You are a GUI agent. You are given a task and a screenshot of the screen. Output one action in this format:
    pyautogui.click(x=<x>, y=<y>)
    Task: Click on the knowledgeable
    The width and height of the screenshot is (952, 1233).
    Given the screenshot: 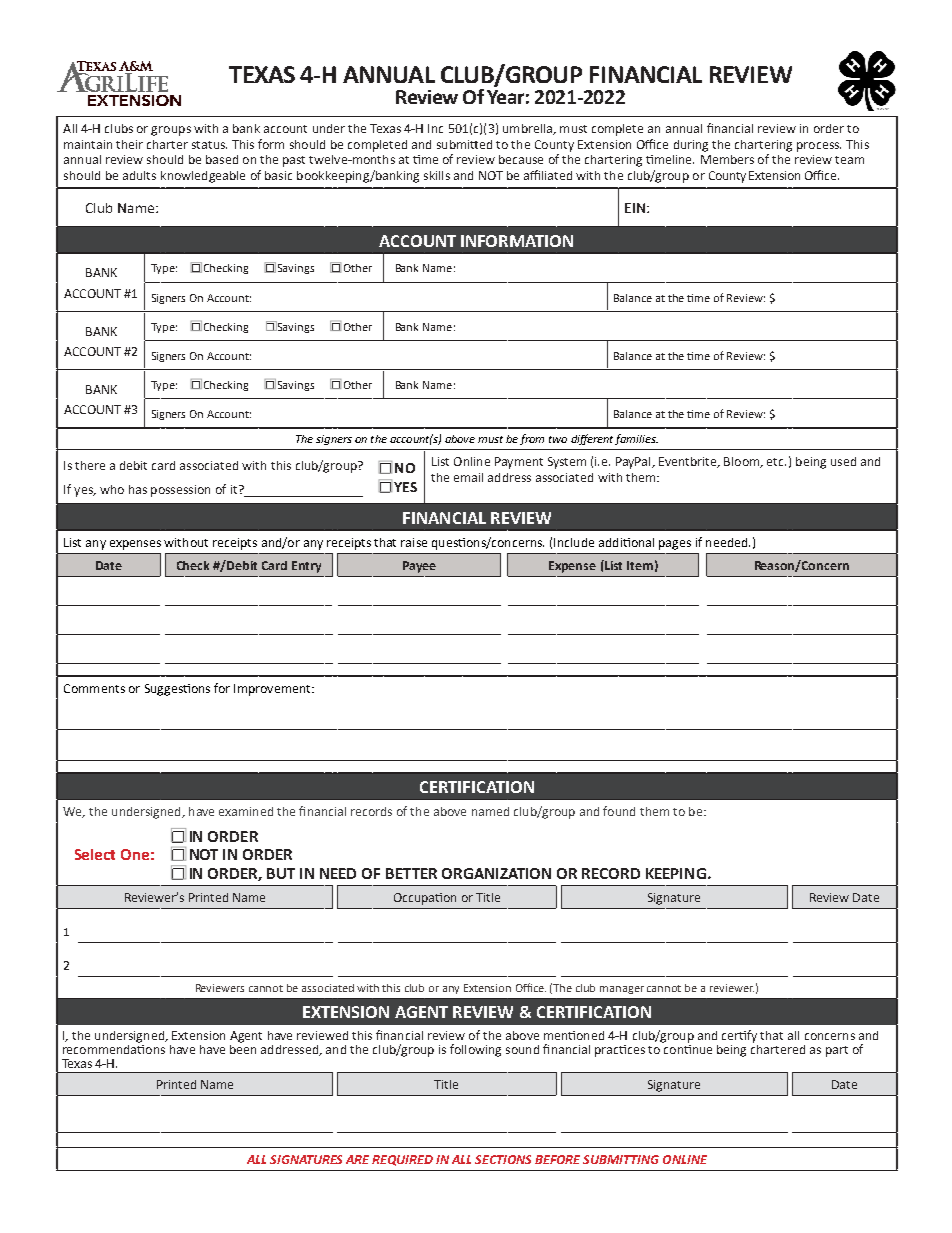 What is the action you would take?
    pyautogui.click(x=203, y=177)
